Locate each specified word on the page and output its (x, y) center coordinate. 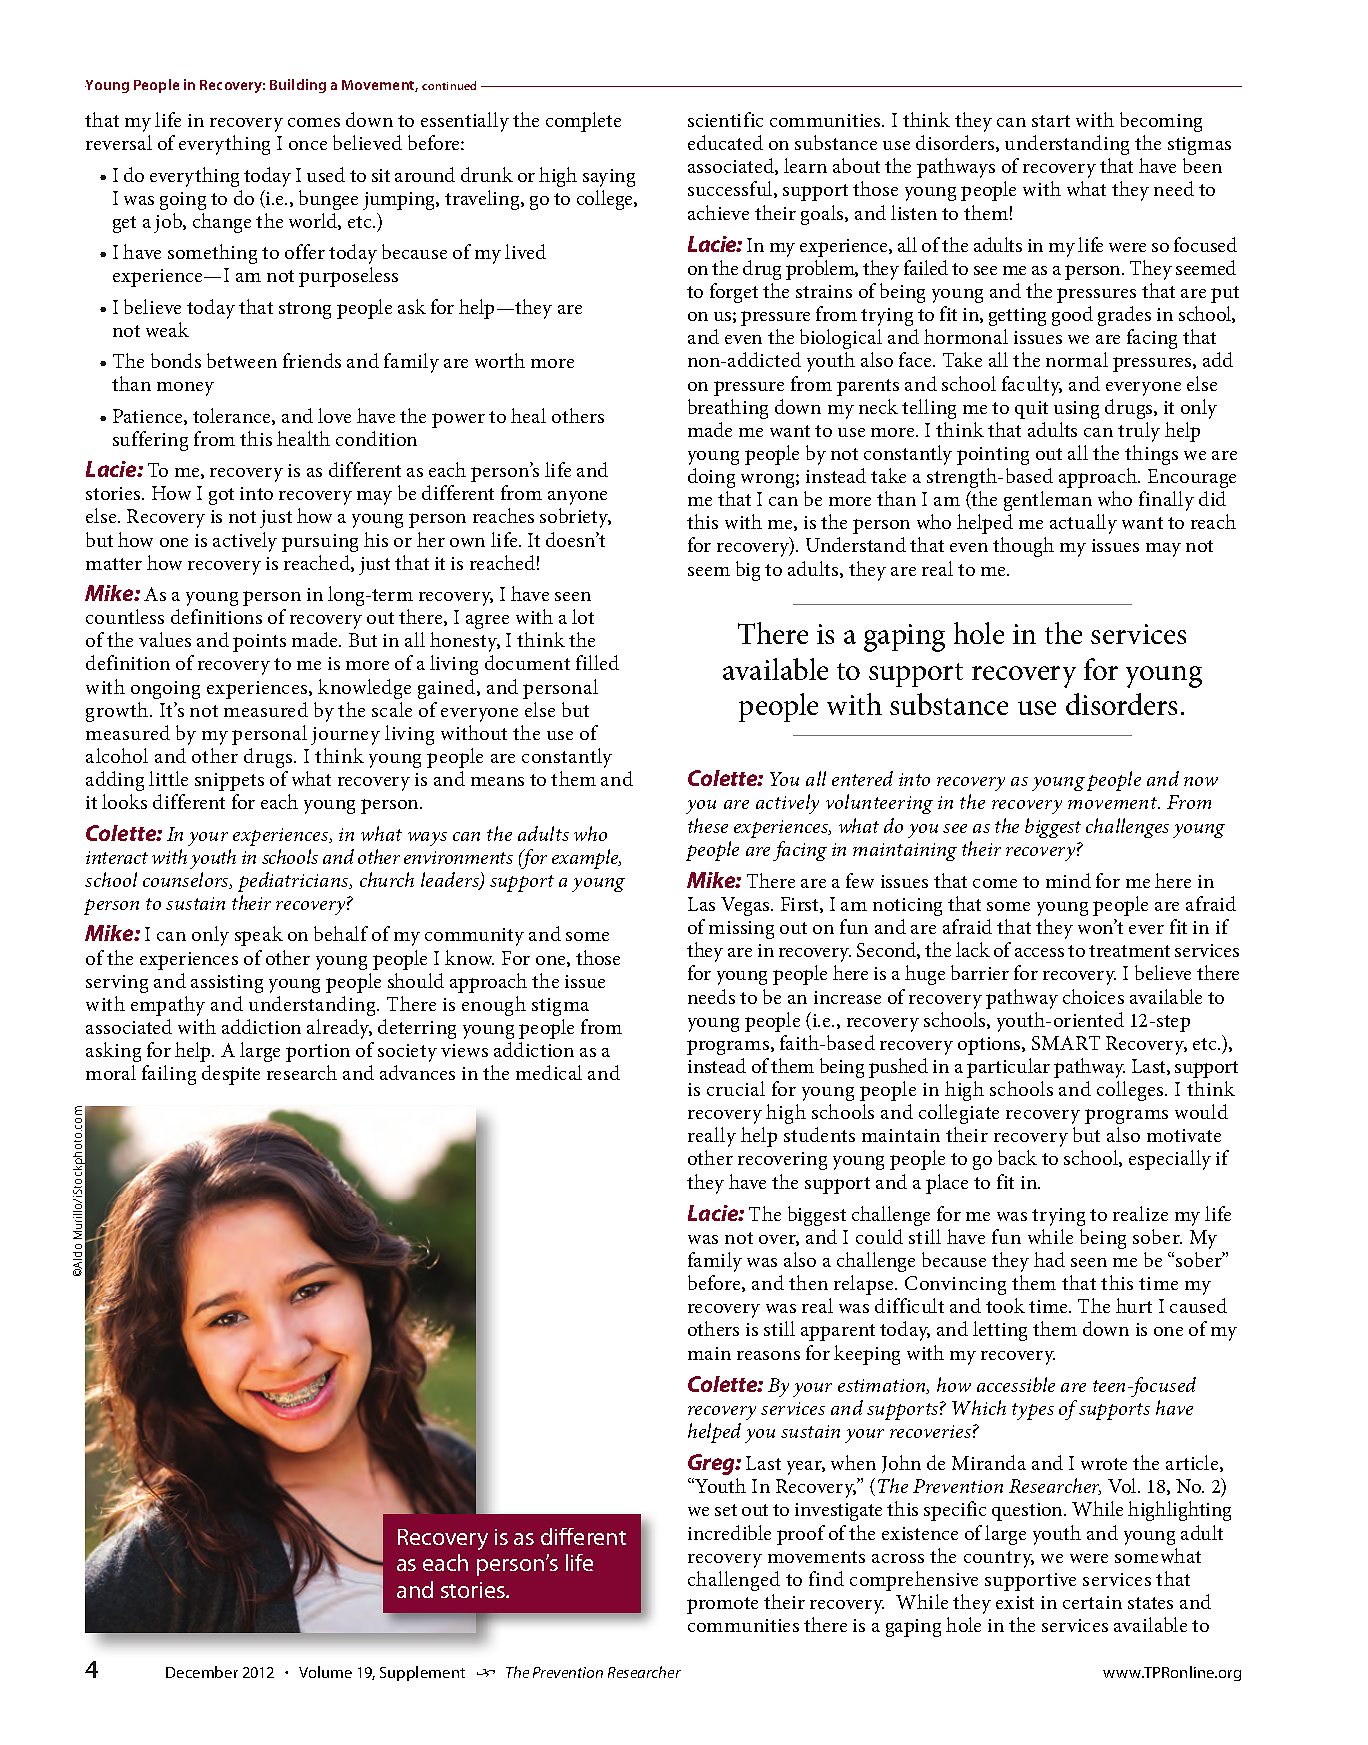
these (708, 825)
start (1051, 121)
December (202, 1672)
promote (722, 1605)
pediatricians (294, 882)
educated (725, 142)
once (308, 145)
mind (1068, 880)
